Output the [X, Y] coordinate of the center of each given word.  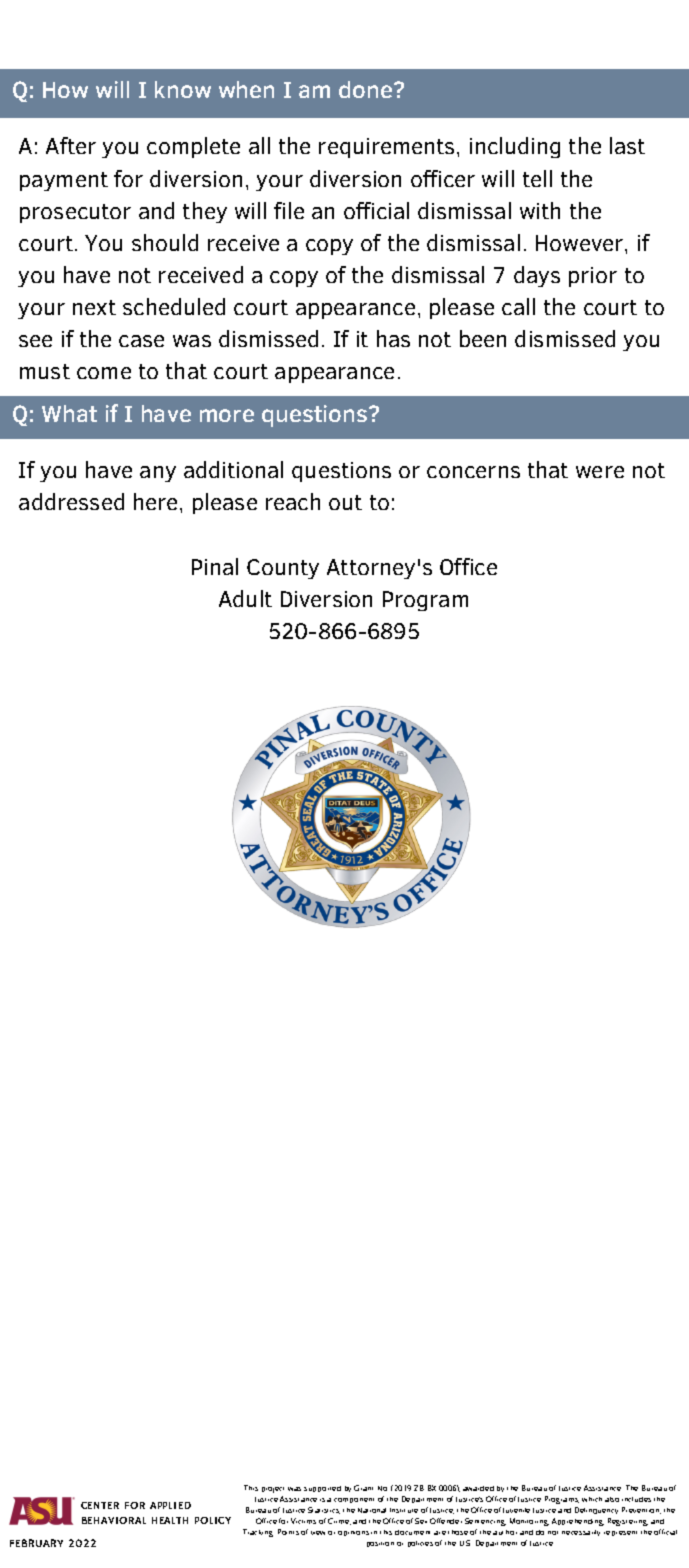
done [367, 89]
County [283, 569]
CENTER [100, 1505]
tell [537, 178]
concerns [473, 472]
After [71, 145]
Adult [245, 598]
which [592, 1499]
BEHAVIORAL [114, 1520]
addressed [71, 501]
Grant [363, 1488]
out [345, 502]
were [600, 472]
